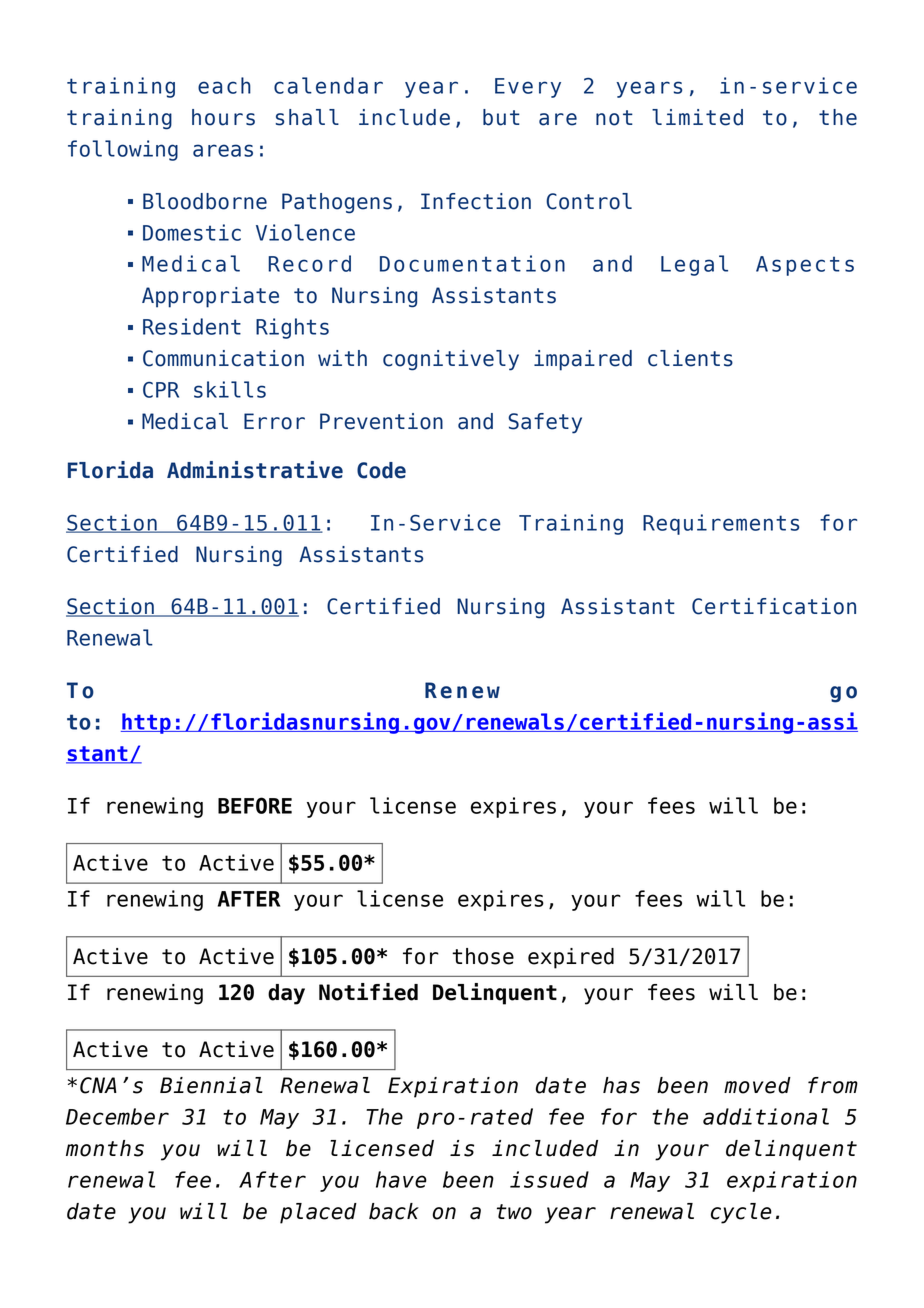 The width and height of the screenshot is (924, 1308). Describe the element at coordinates (161, 390) in the screenshot. I see `CPR` at that location.
